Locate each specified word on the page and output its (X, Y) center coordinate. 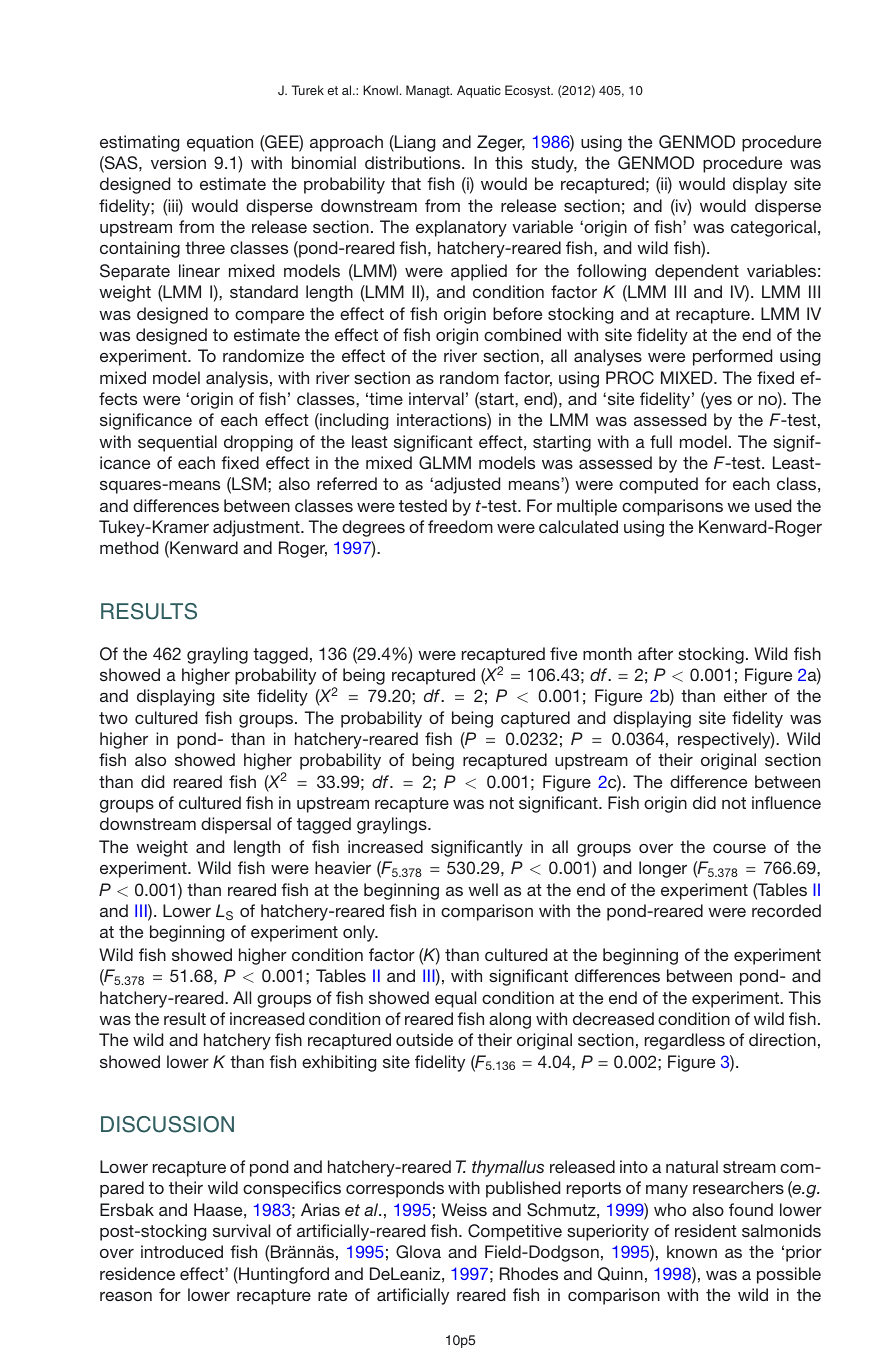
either (745, 695)
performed (732, 357)
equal (455, 999)
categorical (773, 228)
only (360, 933)
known (692, 1251)
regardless (685, 1041)
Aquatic (479, 91)
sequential (177, 443)
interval (436, 398)
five (563, 653)
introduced (182, 1251)
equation (220, 143)
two (113, 718)
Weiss (464, 1209)
